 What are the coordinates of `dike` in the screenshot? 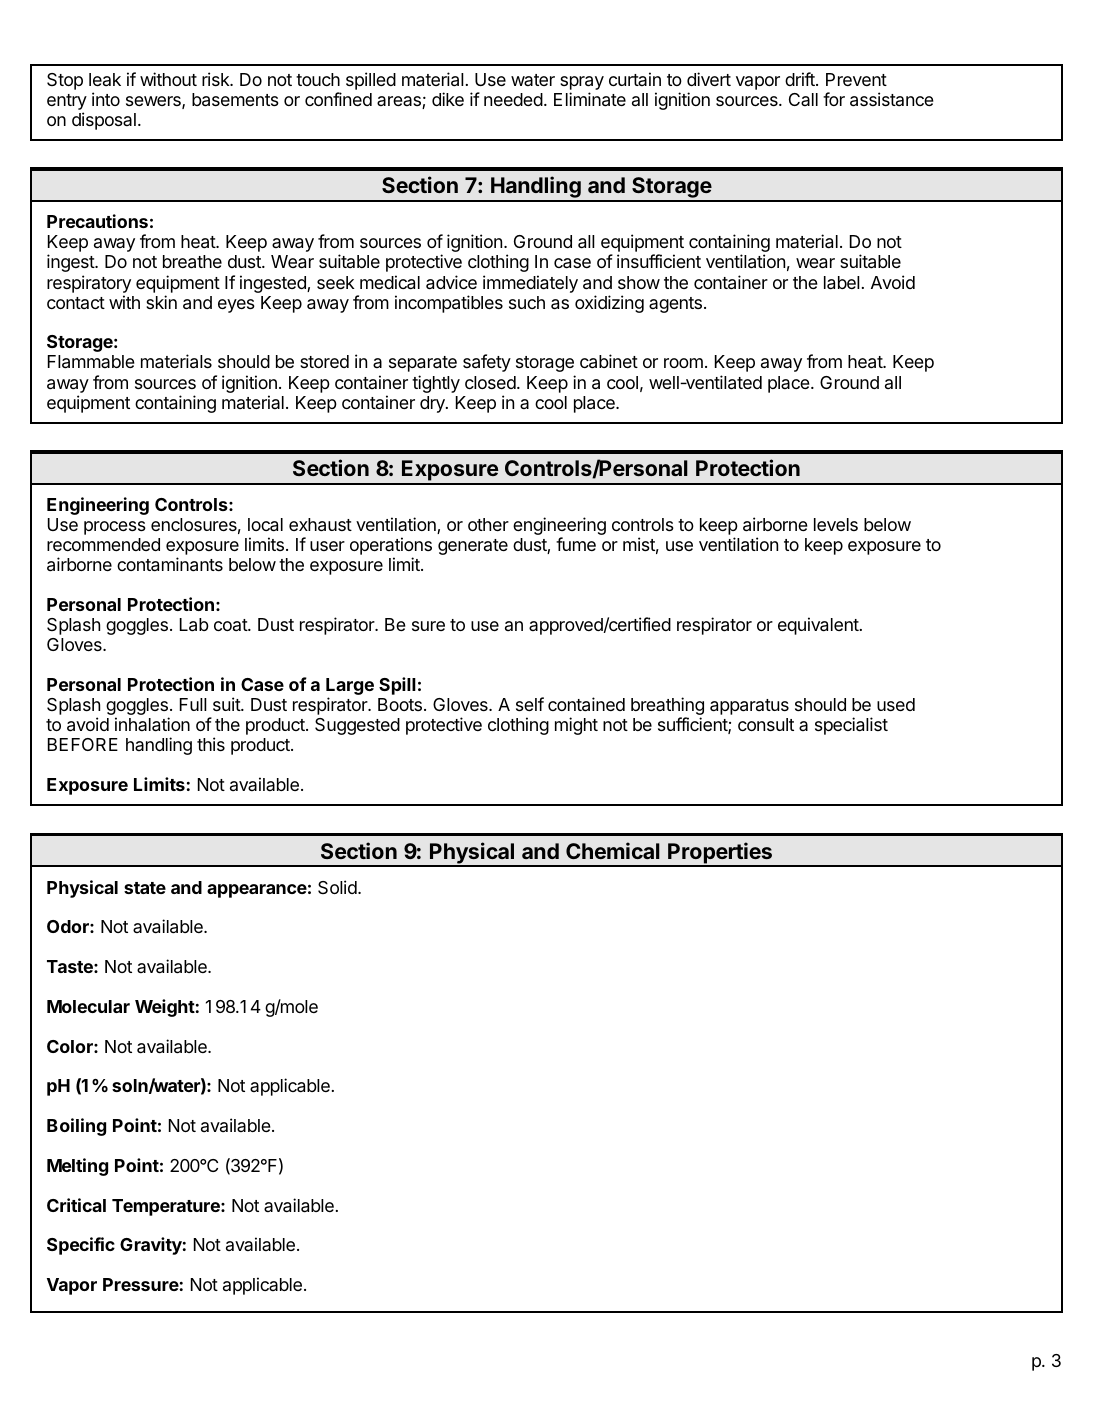 It's located at (448, 99).
